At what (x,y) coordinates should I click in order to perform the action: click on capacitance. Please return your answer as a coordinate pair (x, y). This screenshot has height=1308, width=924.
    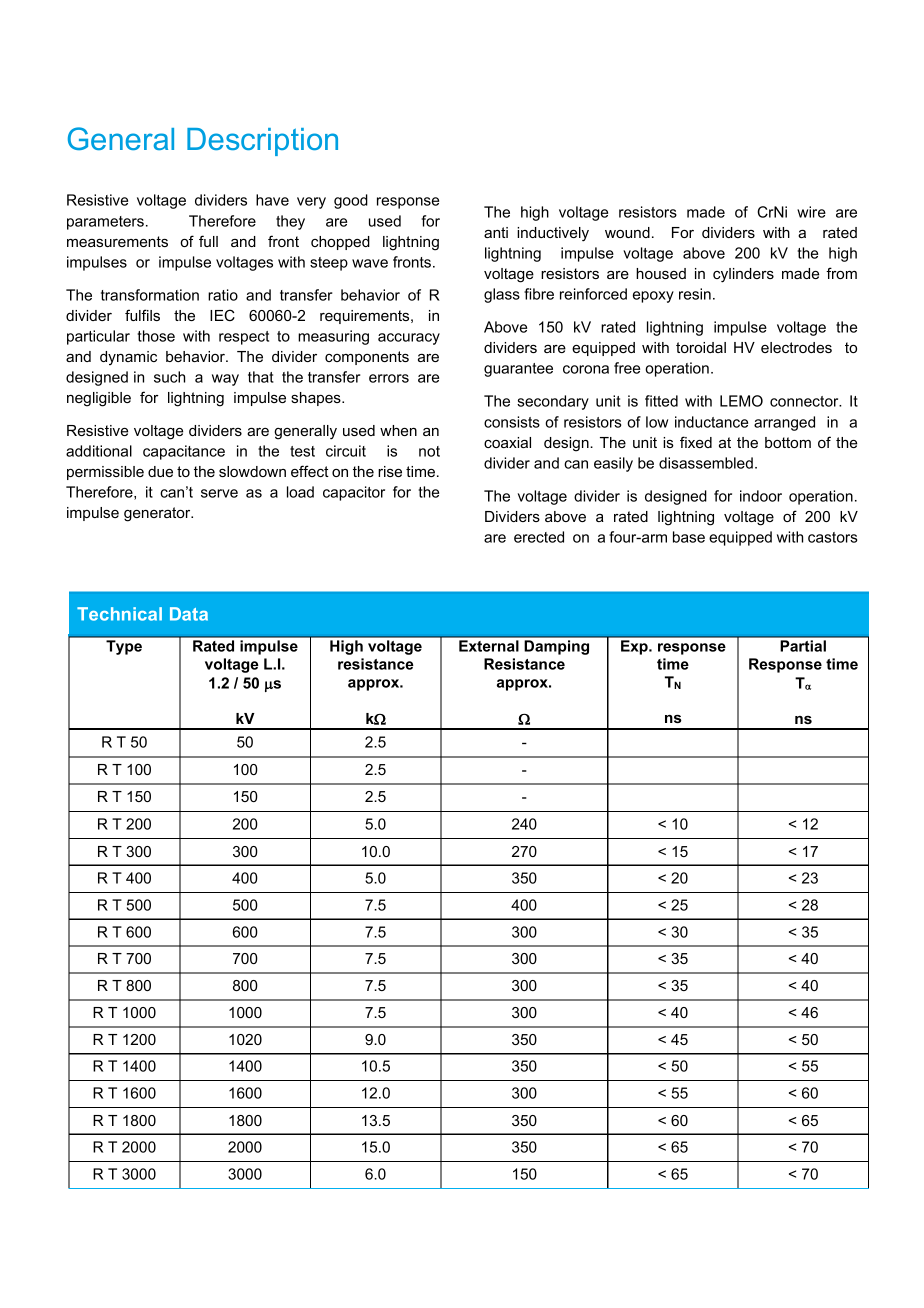
    Looking at the image, I should click on (184, 452).
